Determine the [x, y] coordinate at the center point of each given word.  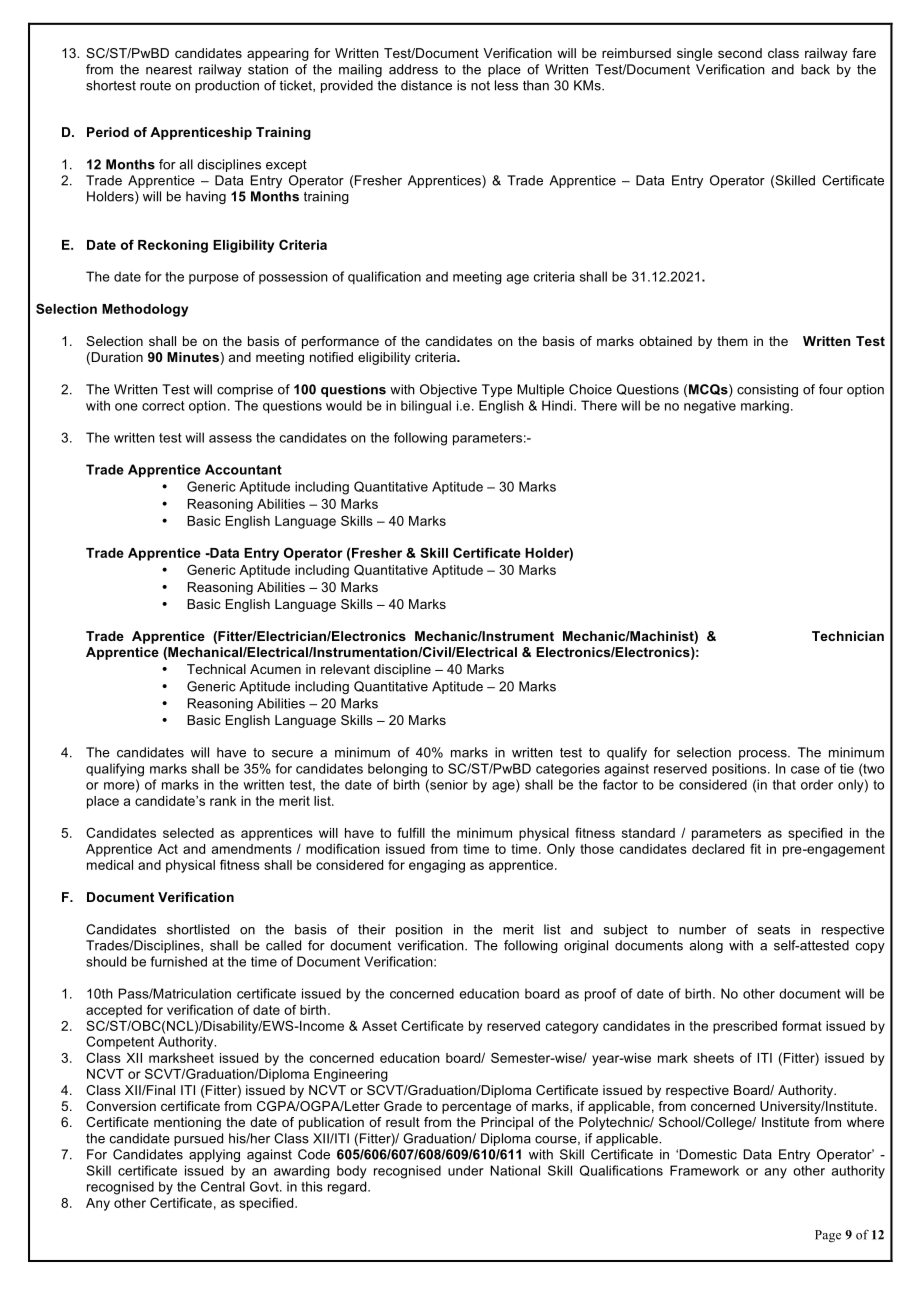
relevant [345, 669]
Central [223, 1186]
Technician [848, 636]
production [227, 86]
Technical [216, 669]
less [506, 85]
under [466, 1170]
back [815, 69]
